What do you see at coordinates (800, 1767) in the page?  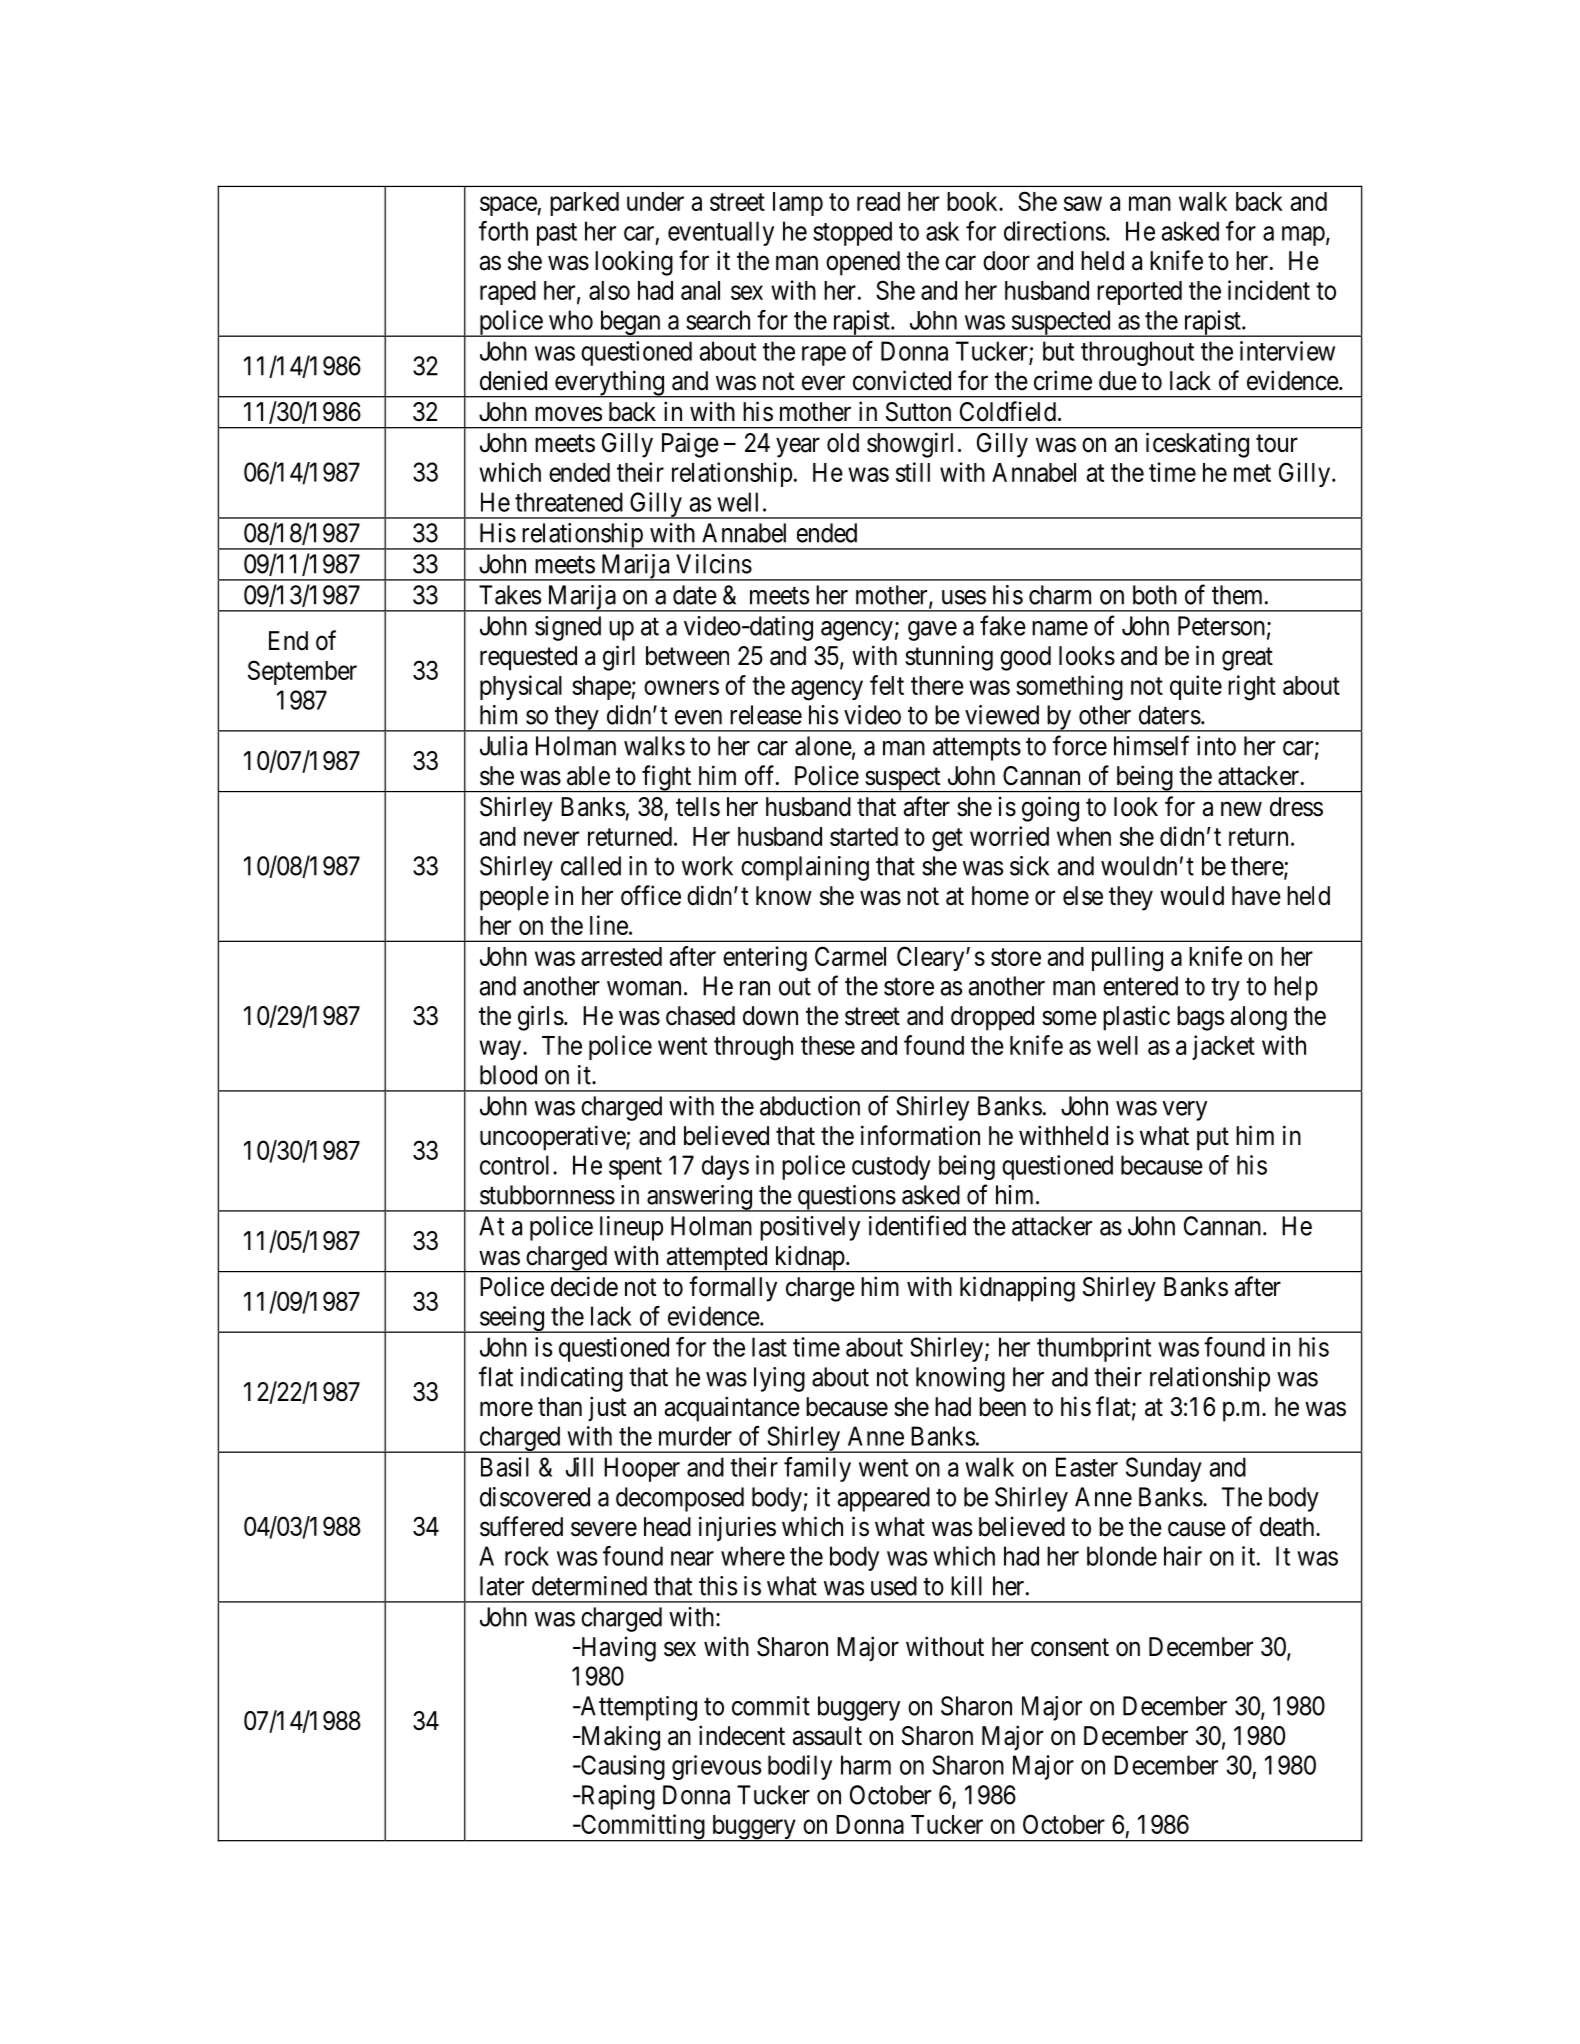 I see `bodily` at bounding box center [800, 1767].
